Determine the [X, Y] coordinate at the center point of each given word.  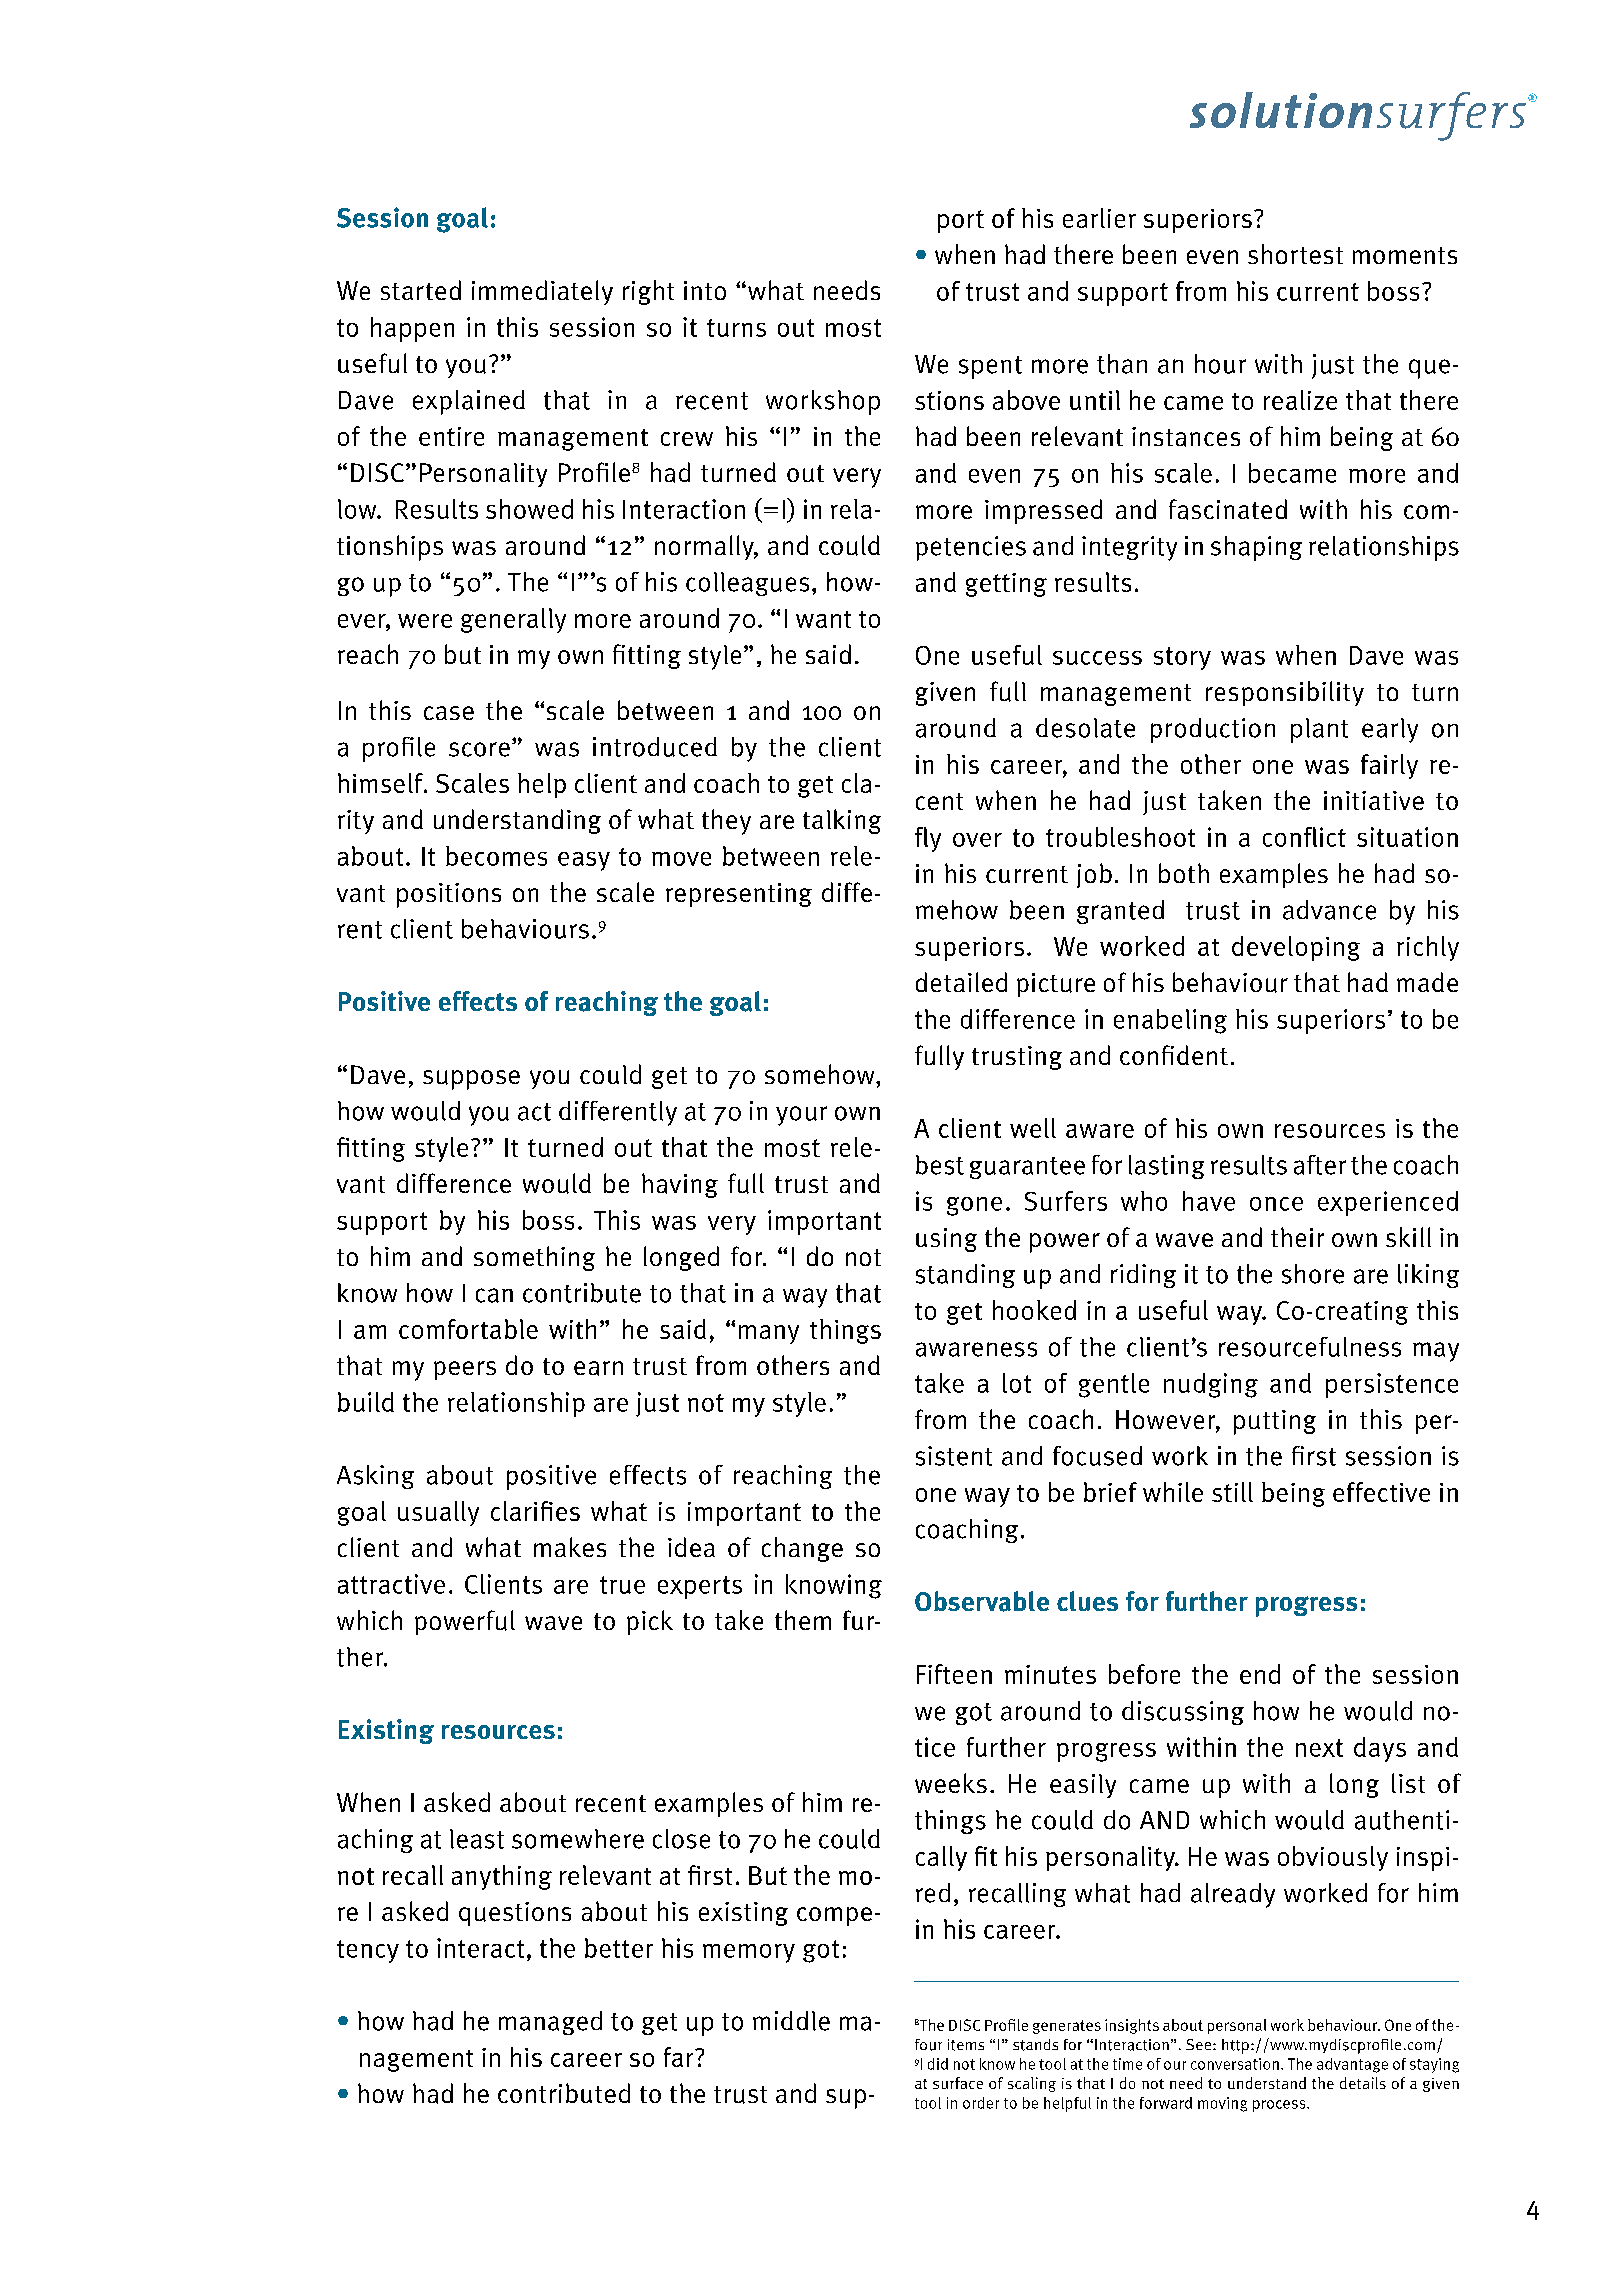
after [1320, 1165]
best [940, 1165]
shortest [1295, 254]
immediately [542, 292]
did [938, 2064]
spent [990, 367]
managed [550, 2023]
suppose [471, 1080]
